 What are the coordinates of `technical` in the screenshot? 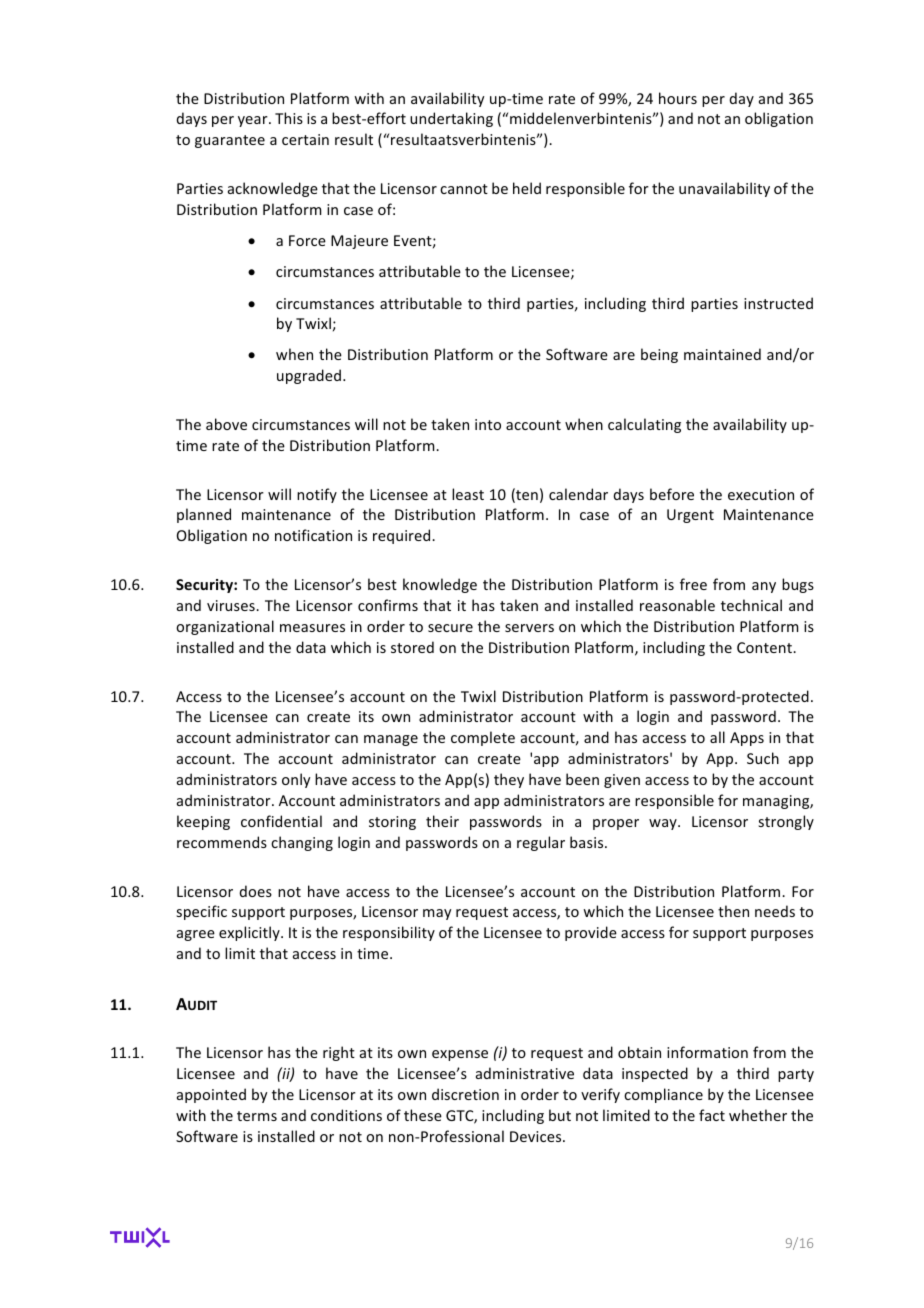 It's located at (751, 605).
